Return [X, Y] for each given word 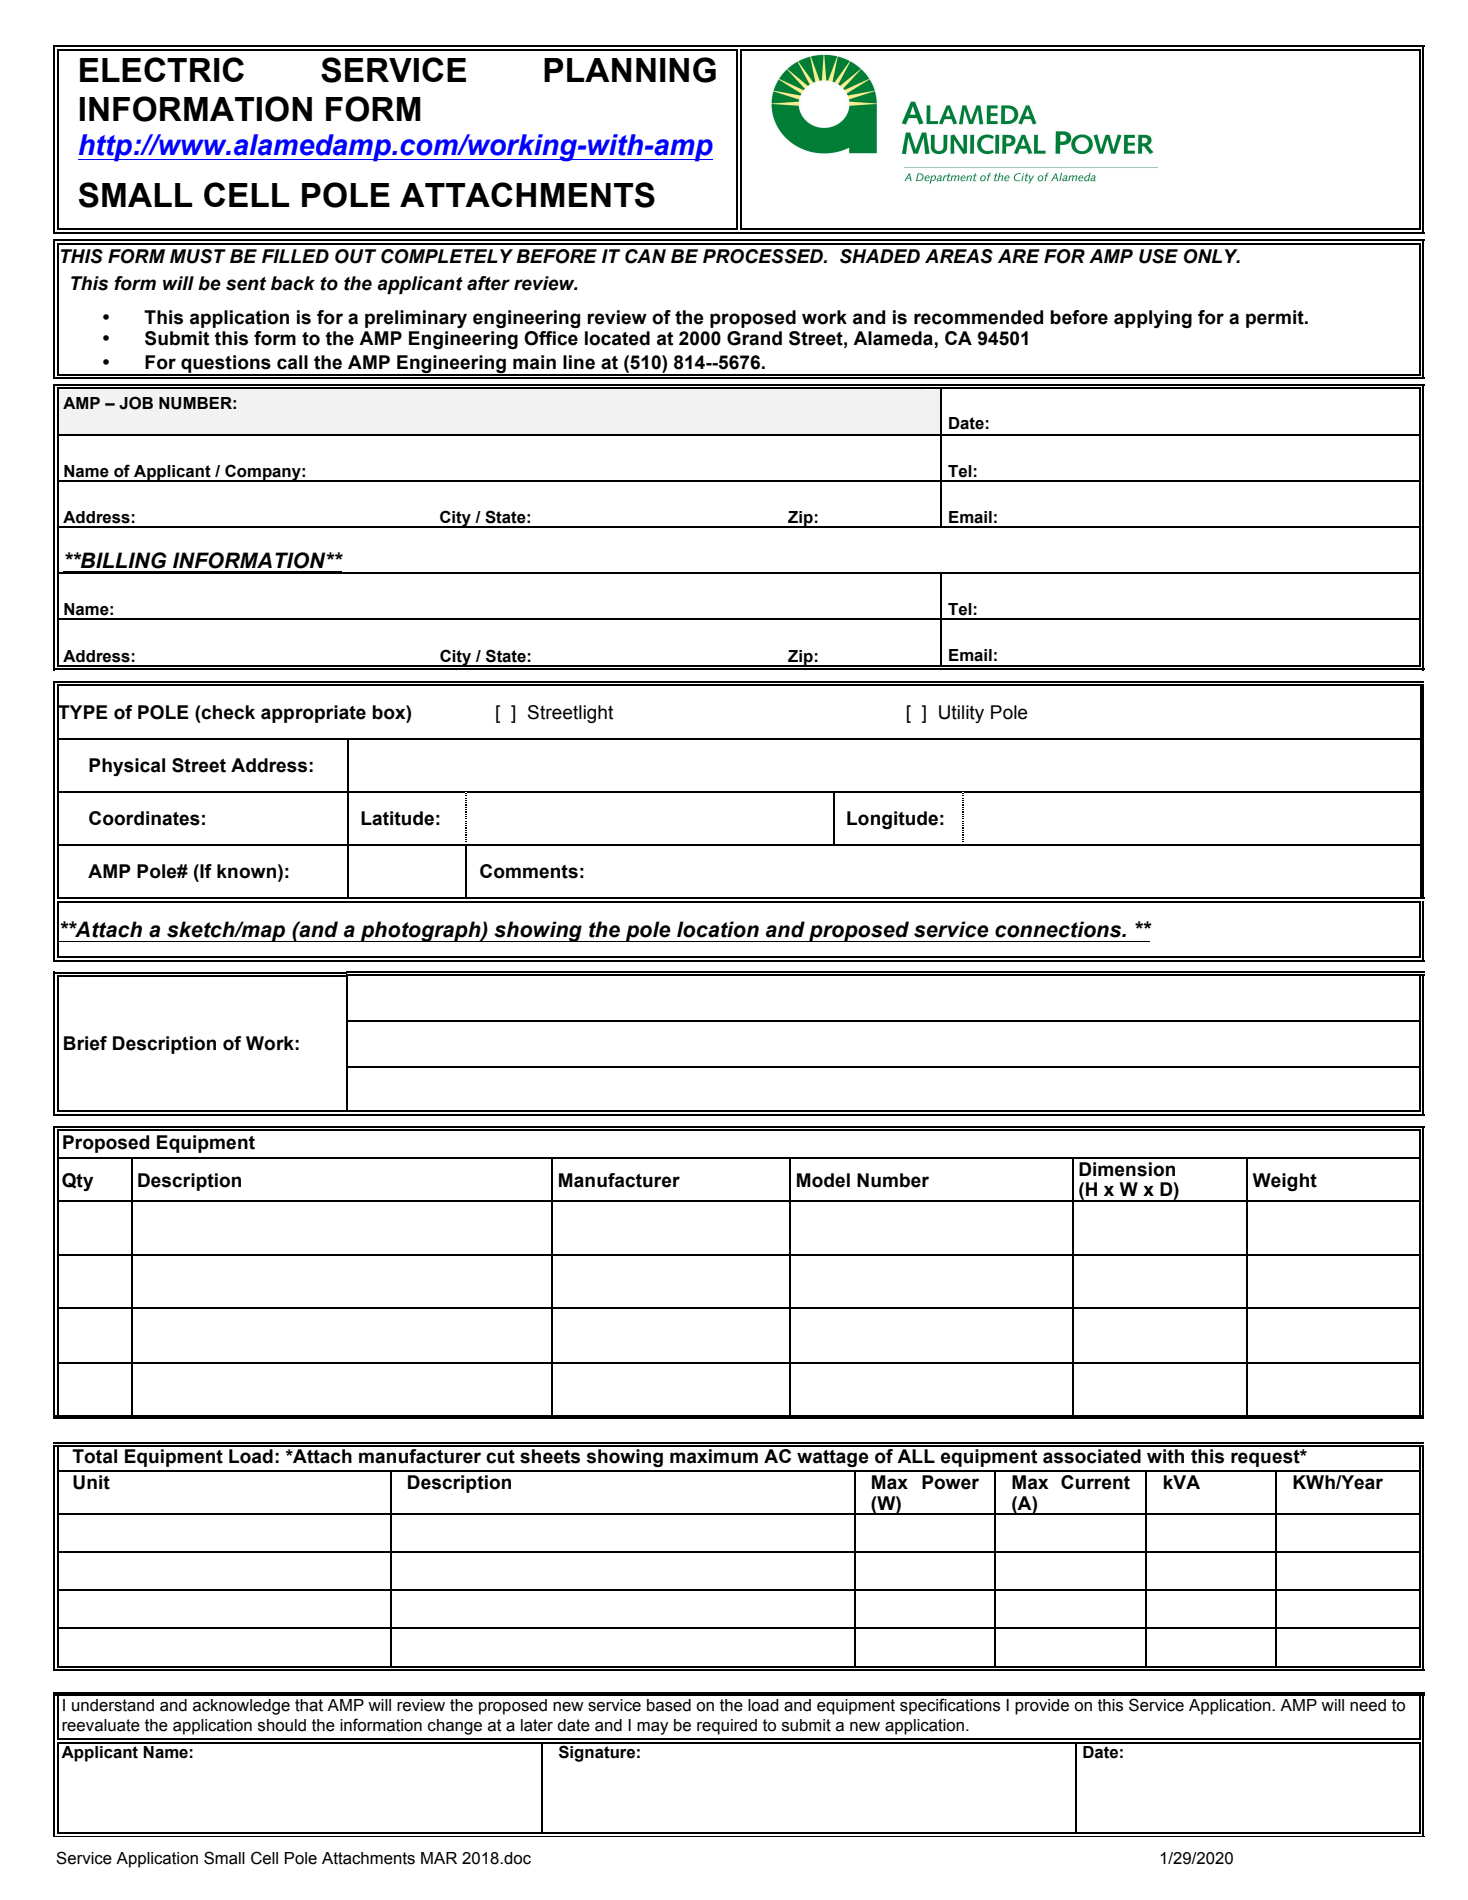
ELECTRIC [162, 69]
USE [1158, 256]
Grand [754, 338]
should [282, 1725]
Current [1095, 1482]
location [718, 929]
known [246, 871]
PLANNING [630, 70]
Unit [91, 1482]
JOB [136, 403]
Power [950, 1482]
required [727, 1727]
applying [1153, 319]
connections [1059, 929]
